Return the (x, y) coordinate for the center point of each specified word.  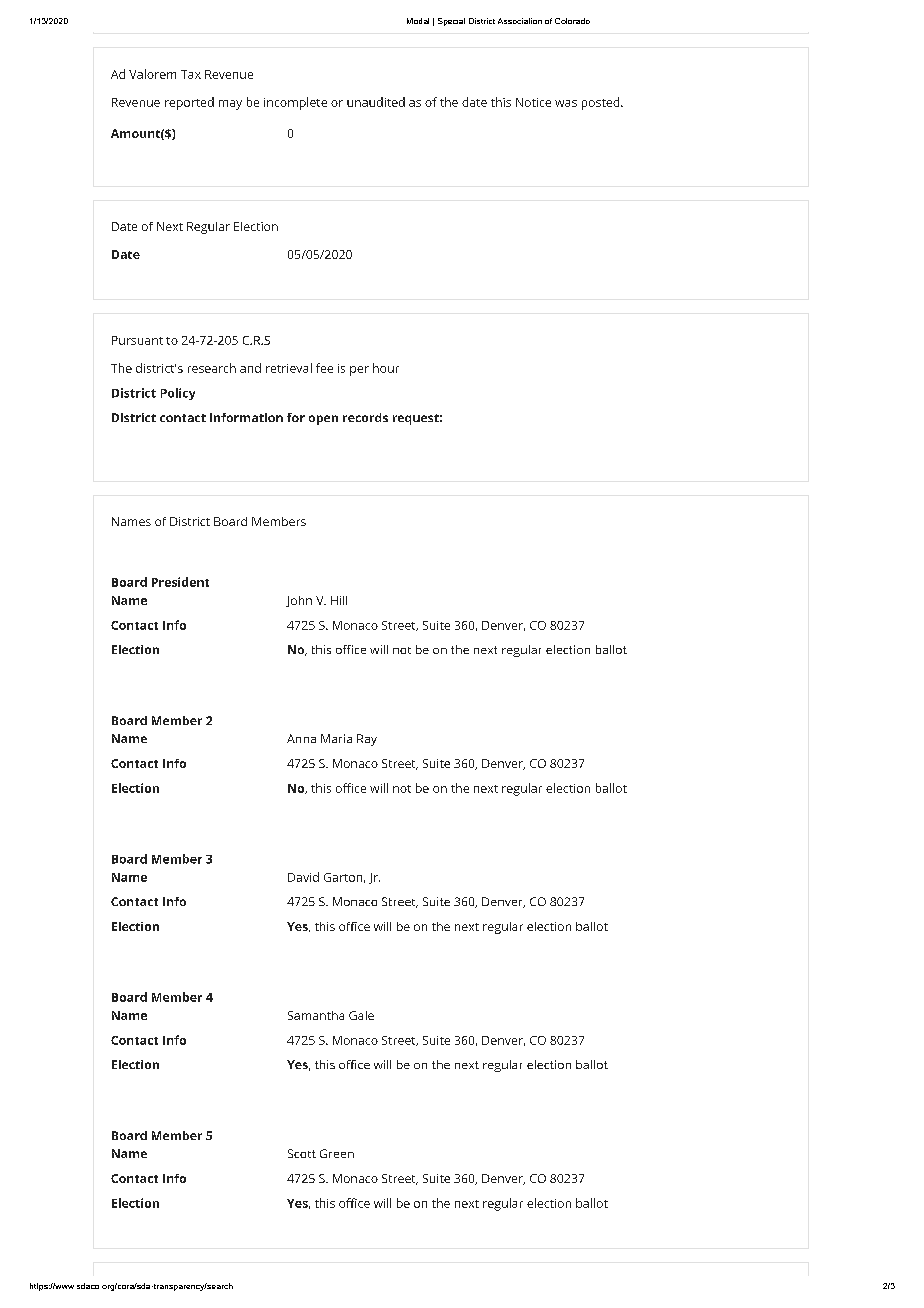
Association (520, 21)
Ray (367, 740)
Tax (191, 74)
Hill (339, 600)
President (180, 582)
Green (337, 1153)
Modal (418, 21)
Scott (302, 1153)
